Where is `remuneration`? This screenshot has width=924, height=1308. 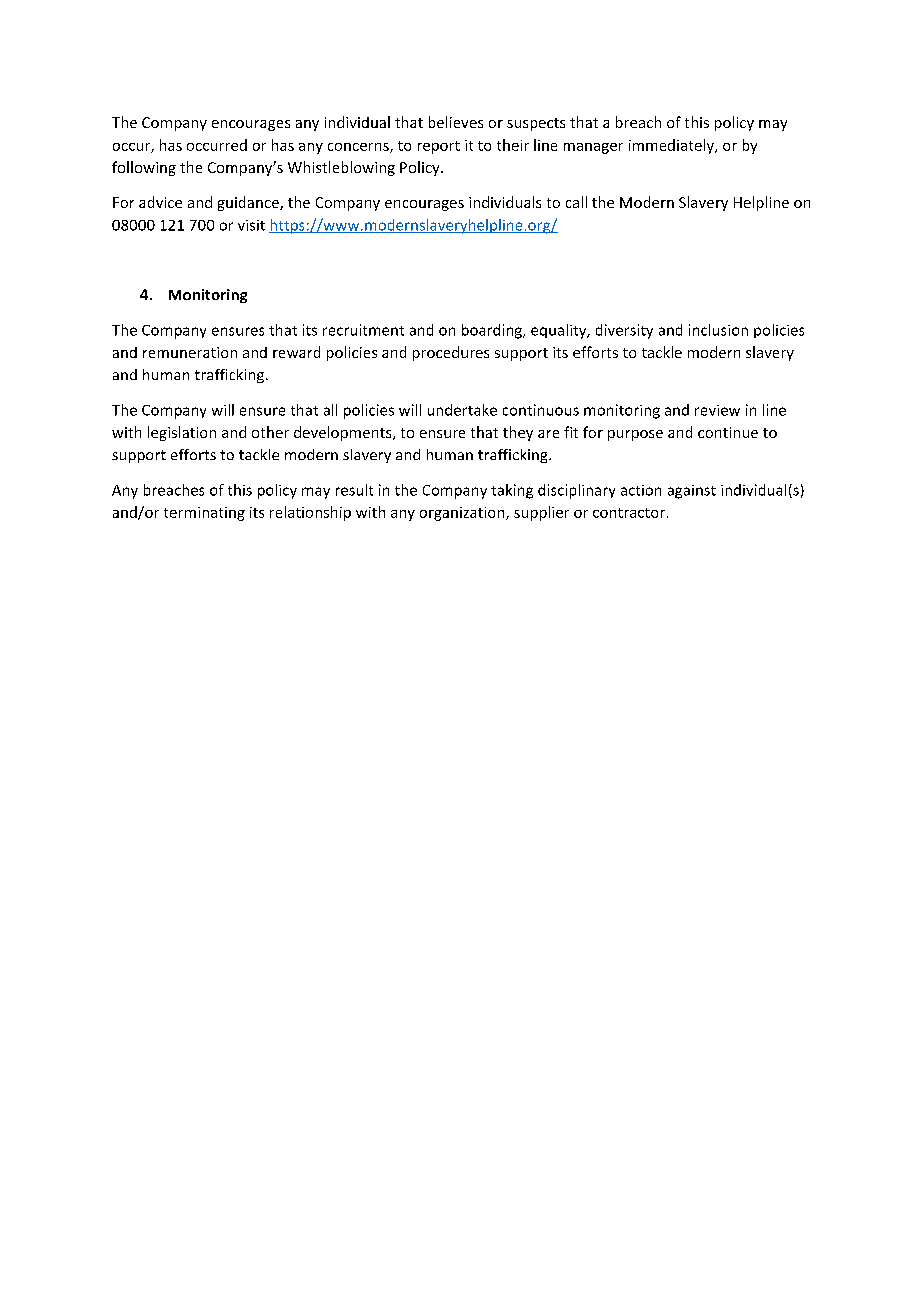
remuneration is located at coordinates (190, 352).
